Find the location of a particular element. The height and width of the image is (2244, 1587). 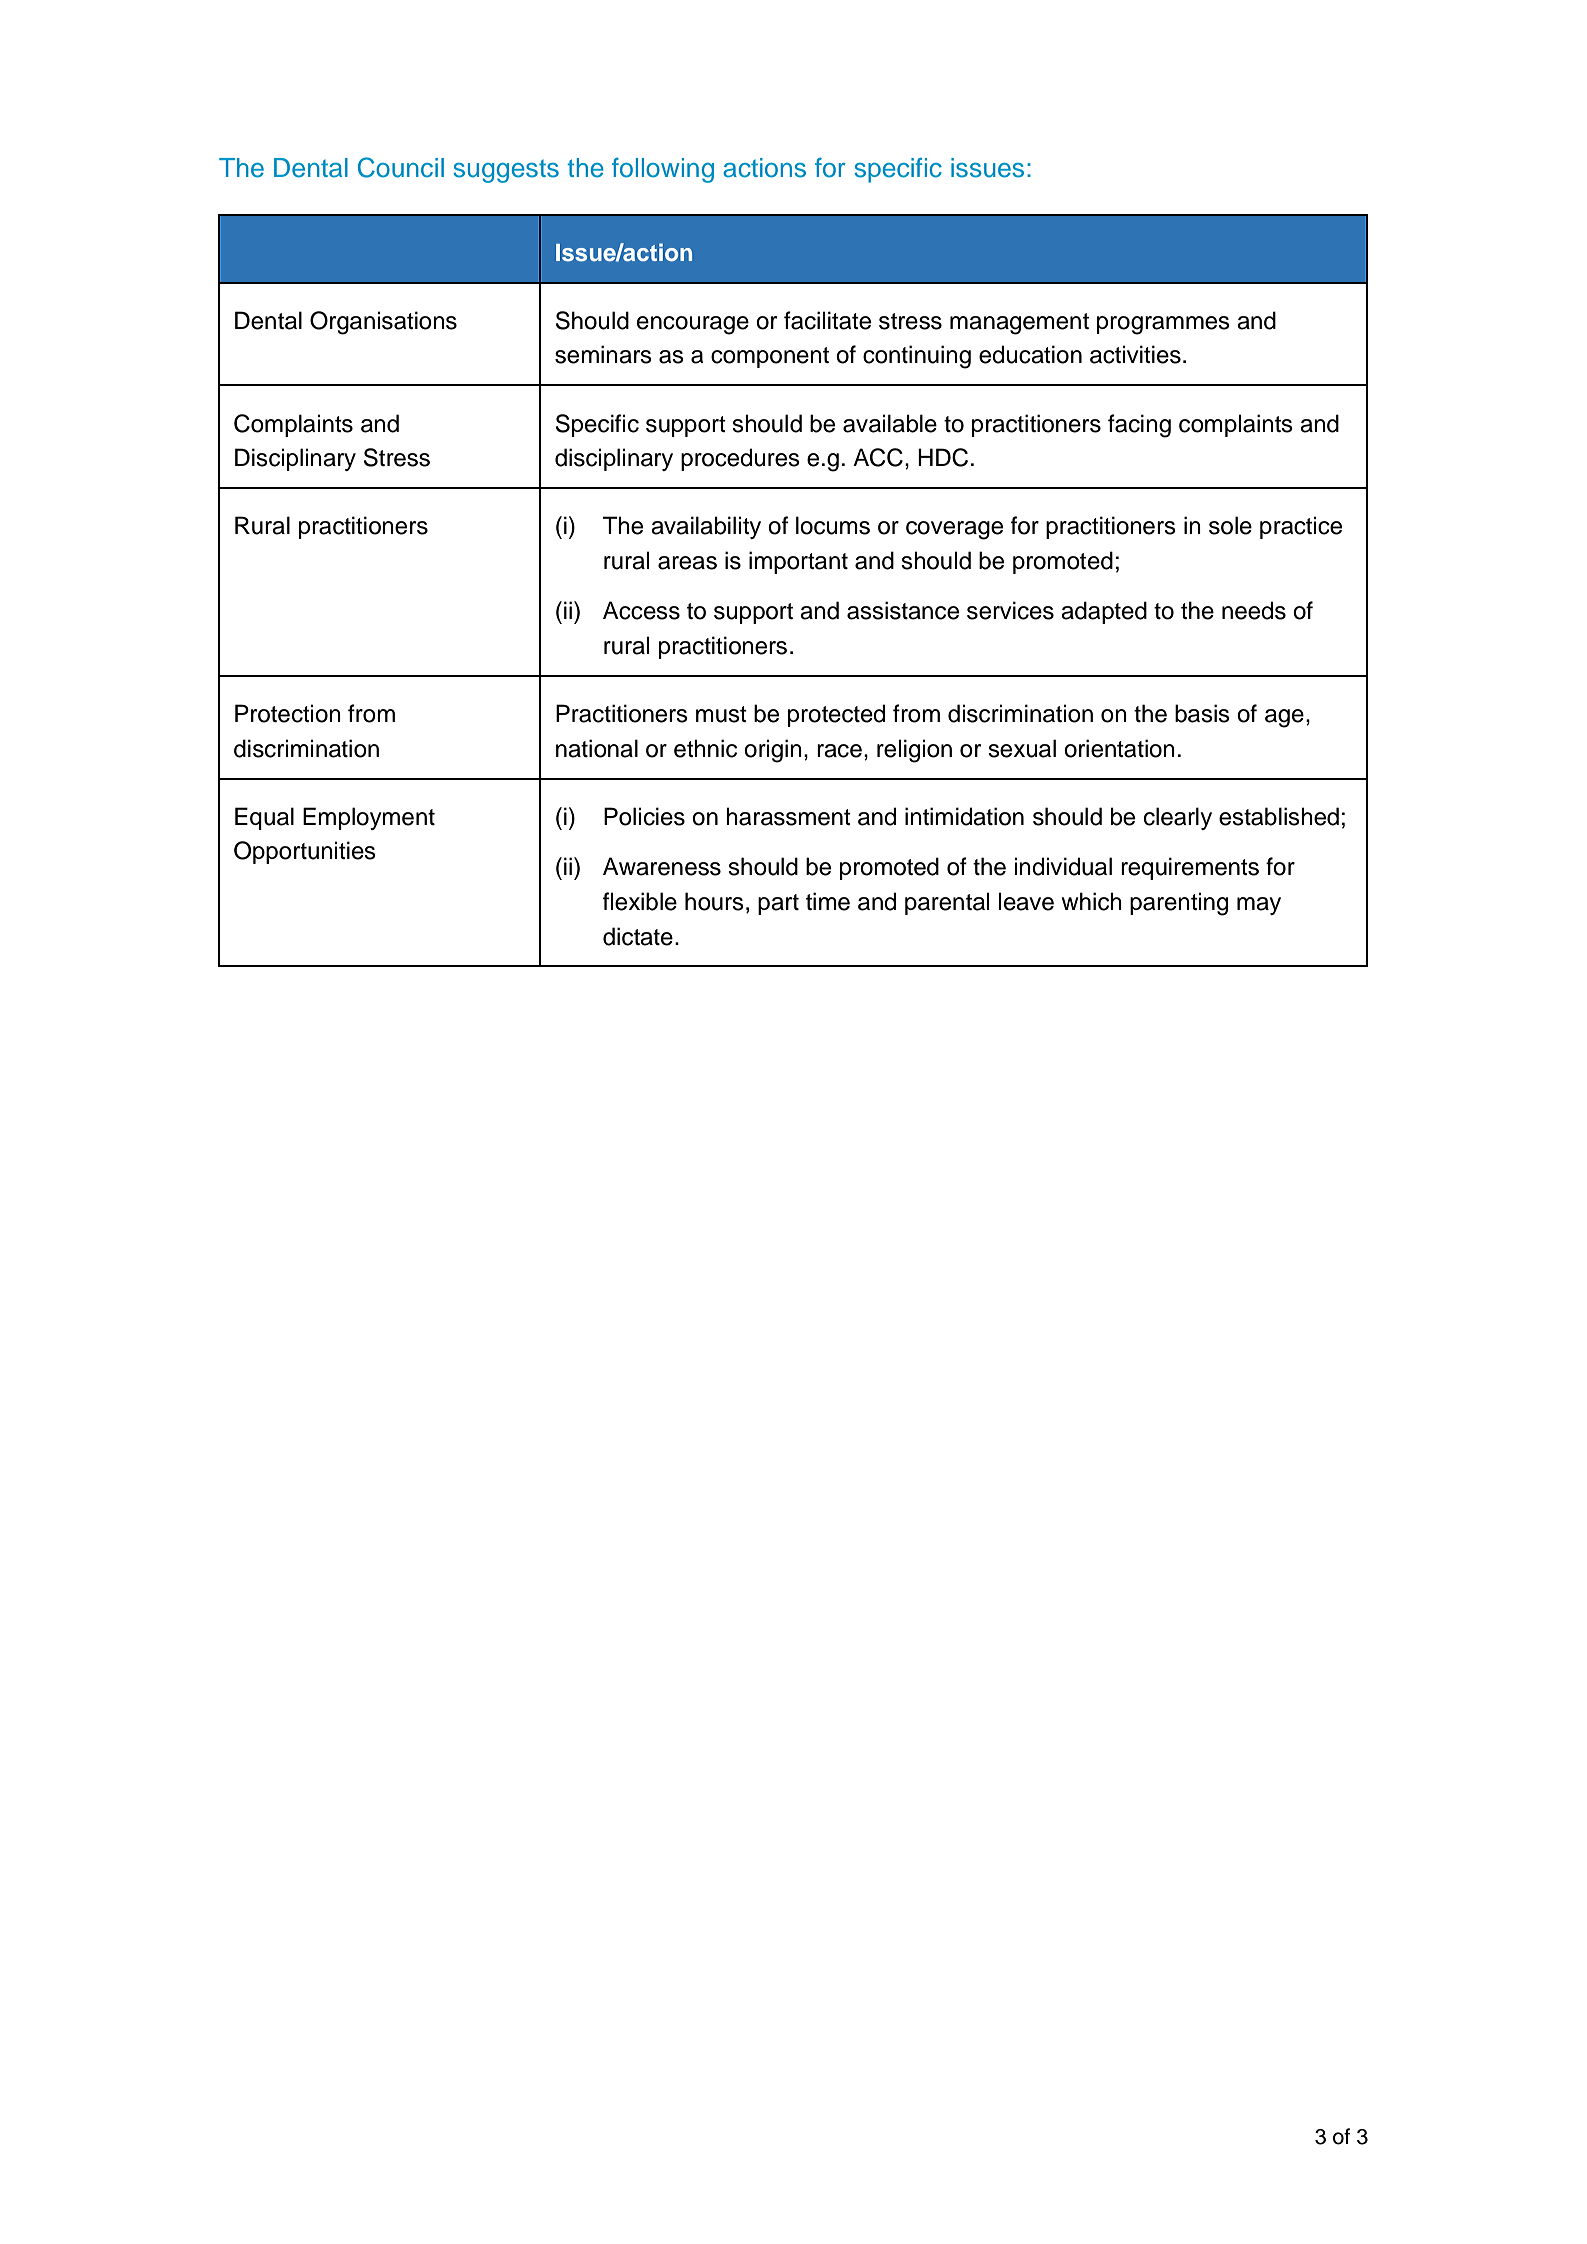

Council is located at coordinates (401, 167).
